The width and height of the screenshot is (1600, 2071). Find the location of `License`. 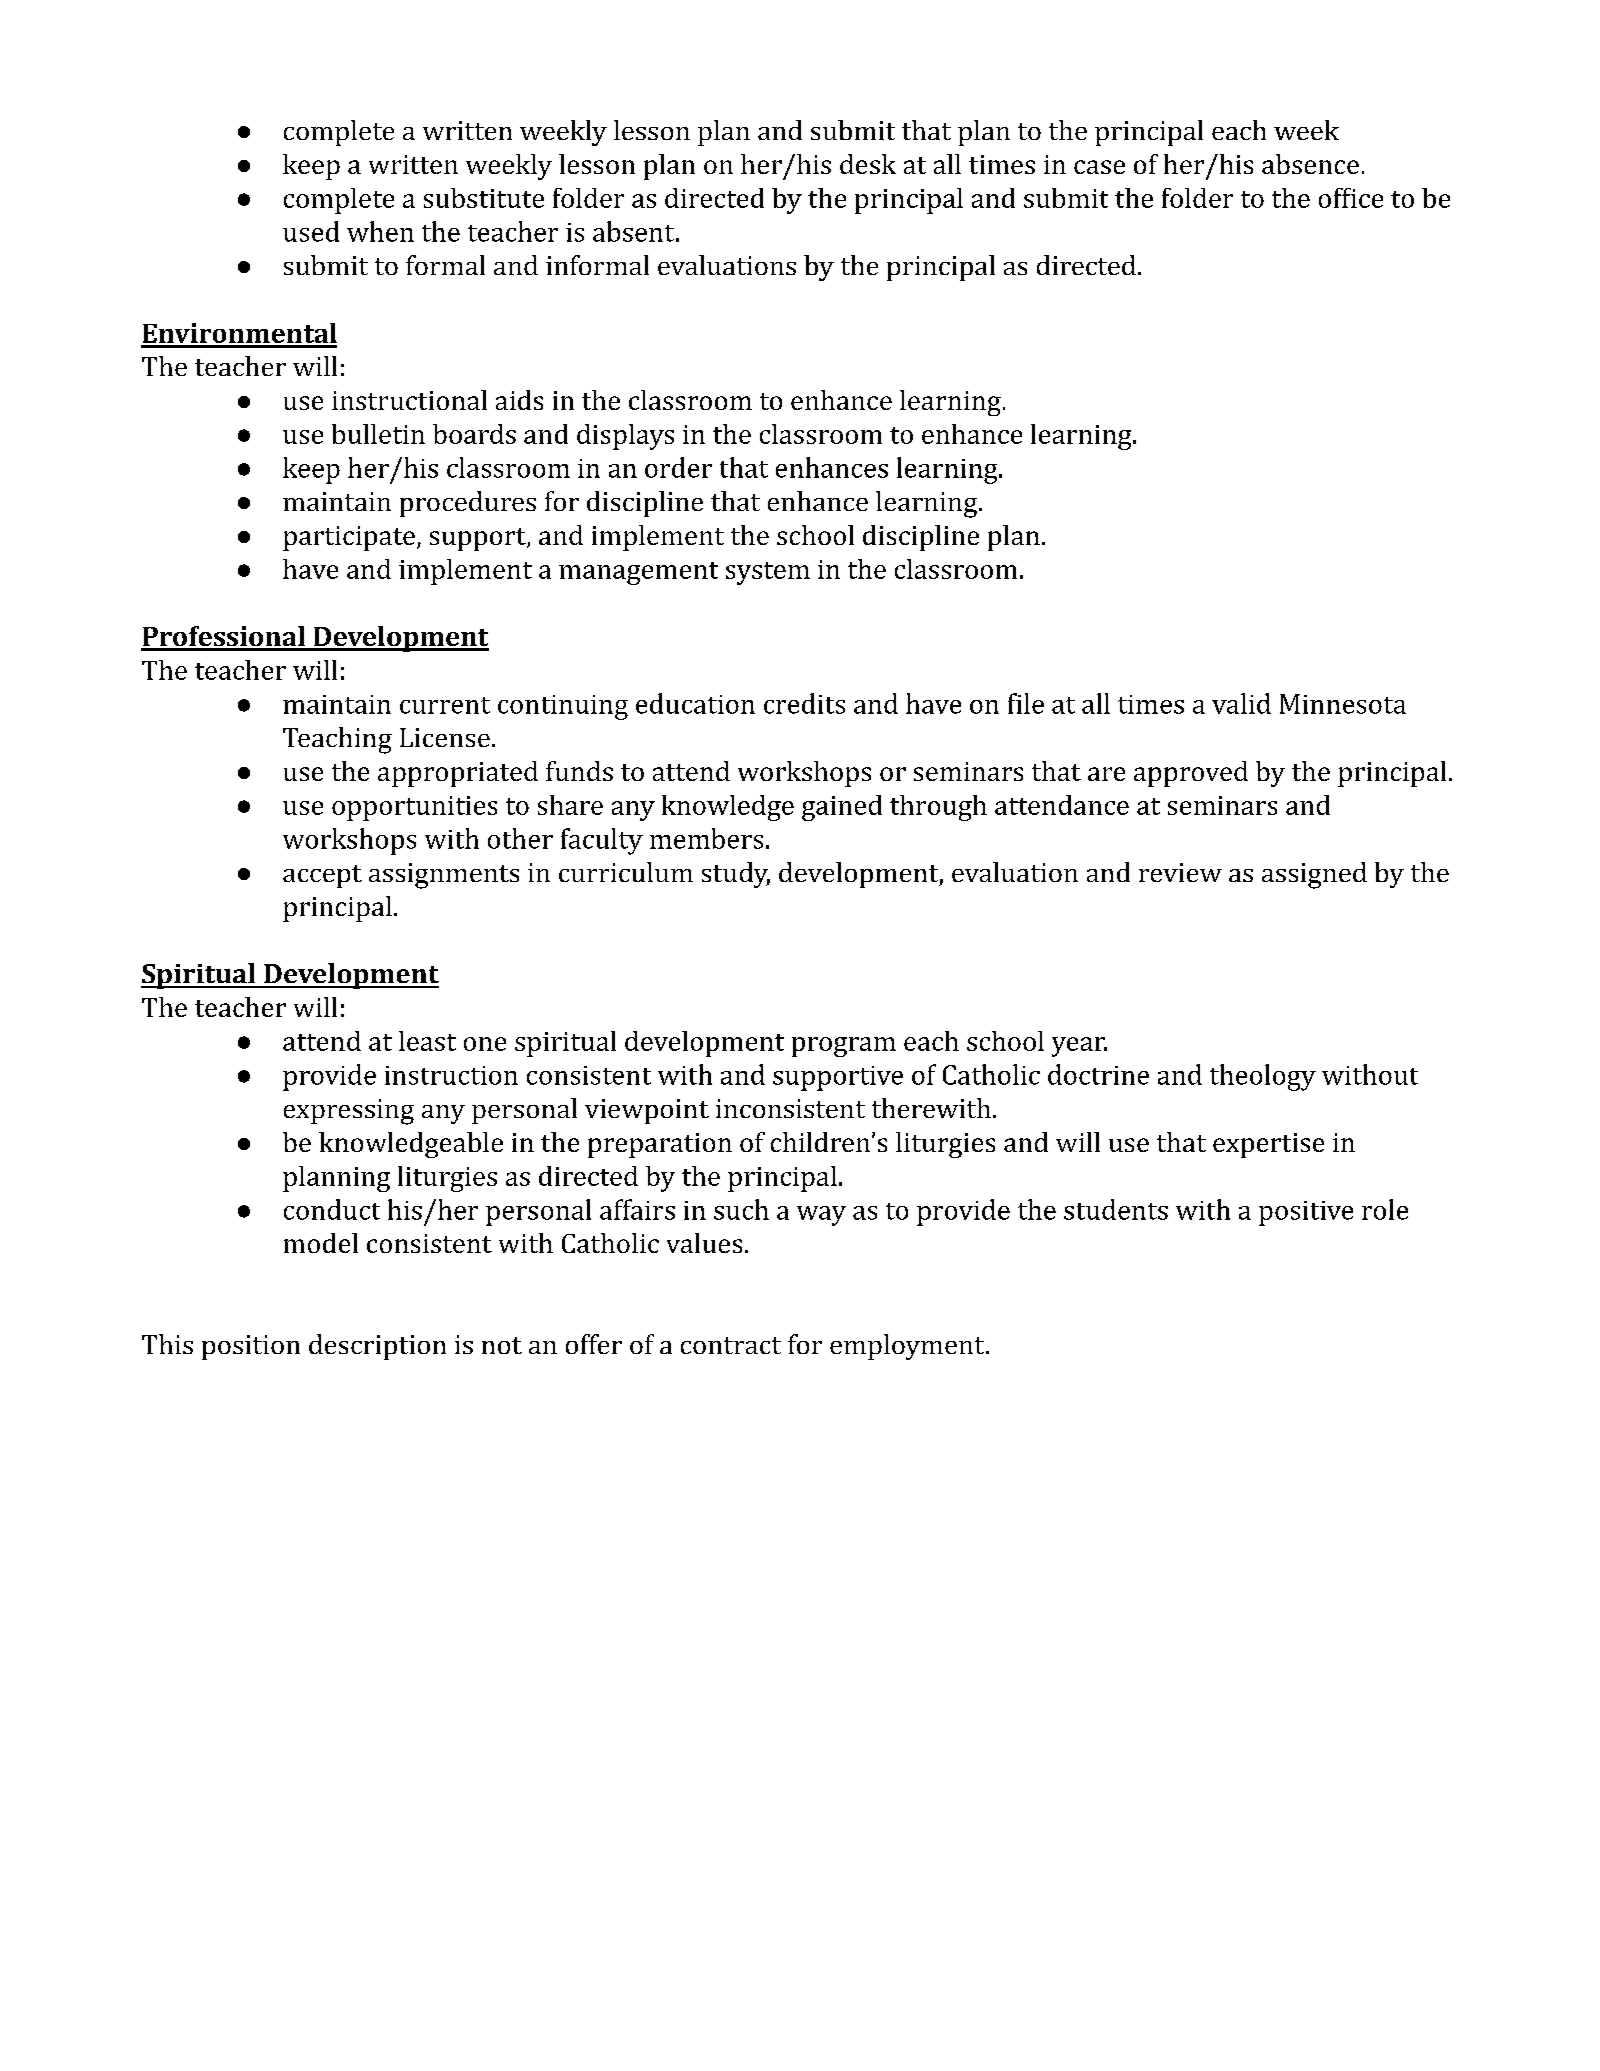

License is located at coordinates (445, 737).
